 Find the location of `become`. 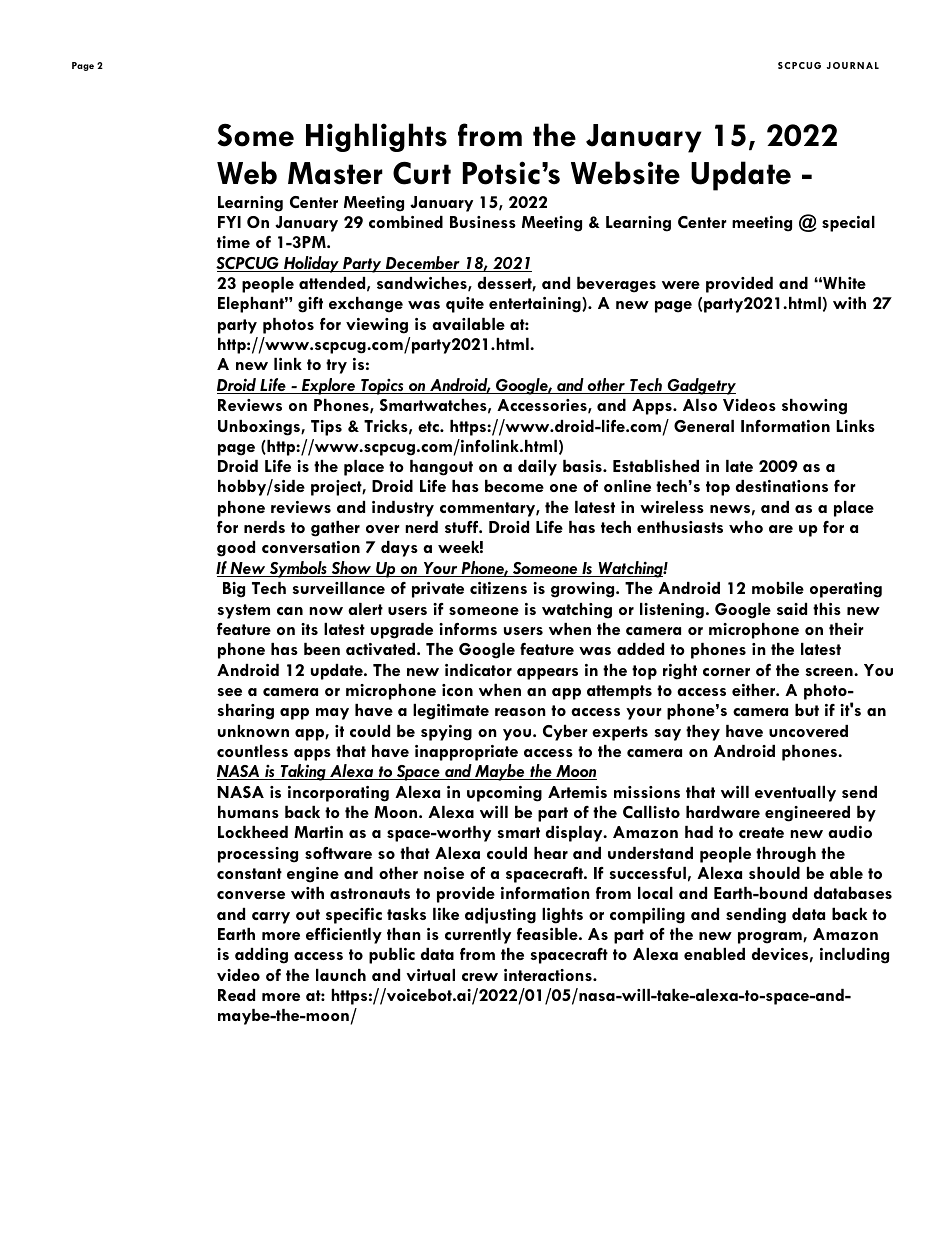

become is located at coordinates (514, 485).
